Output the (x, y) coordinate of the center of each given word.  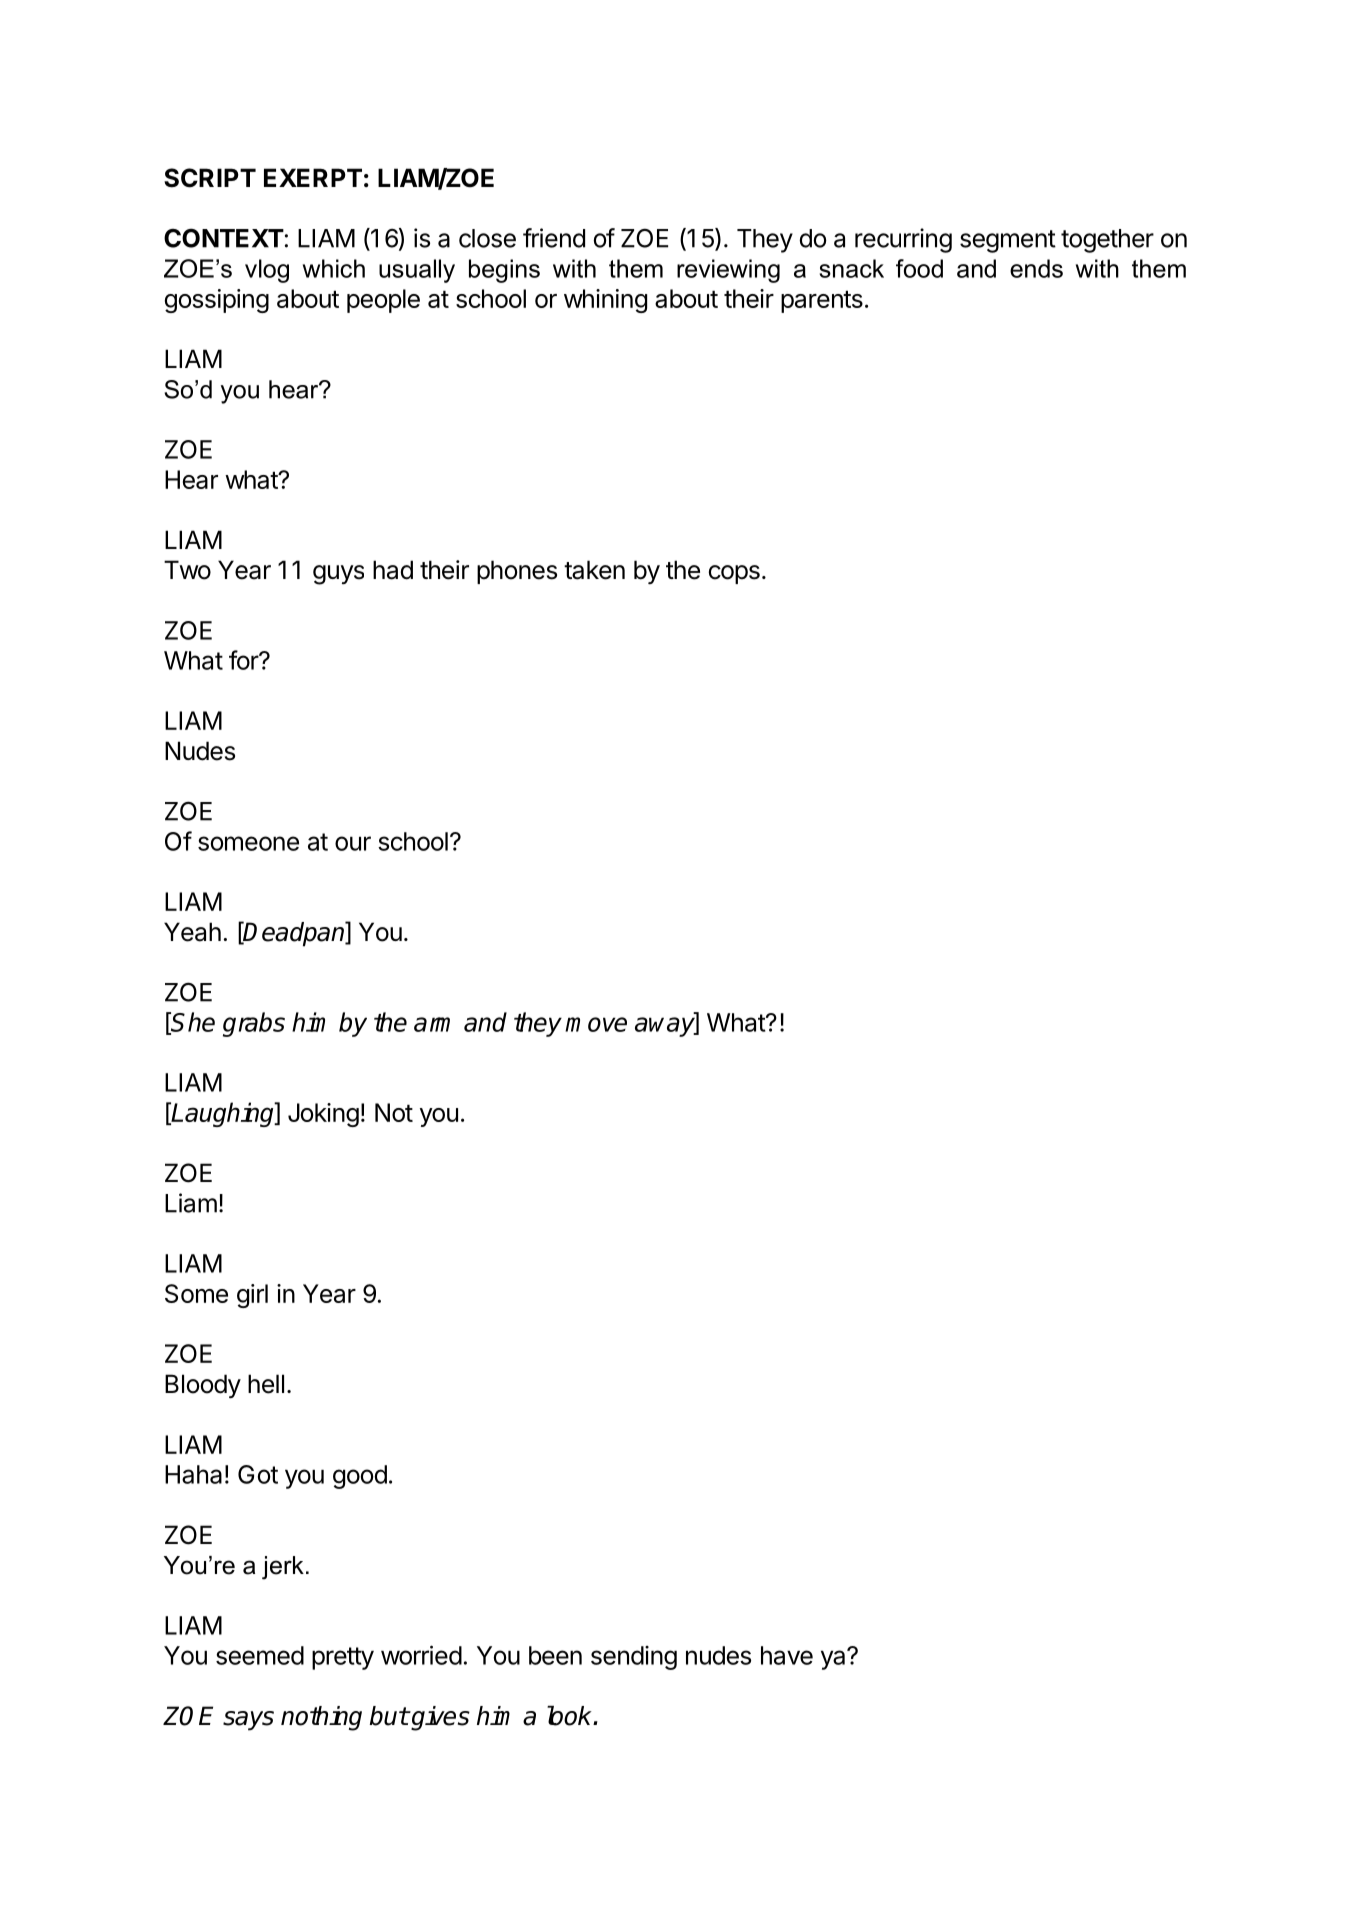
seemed (260, 1655)
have (787, 1655)
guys (338, 575)
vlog (267, 271)
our (353, 843)
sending (634, 1658)
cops (734, 574)
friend (554, 238)
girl (252, 1296)
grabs (254, 1024)
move (596, 1024)
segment (1008, 241)
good (360, 1477)
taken (594, 570)
